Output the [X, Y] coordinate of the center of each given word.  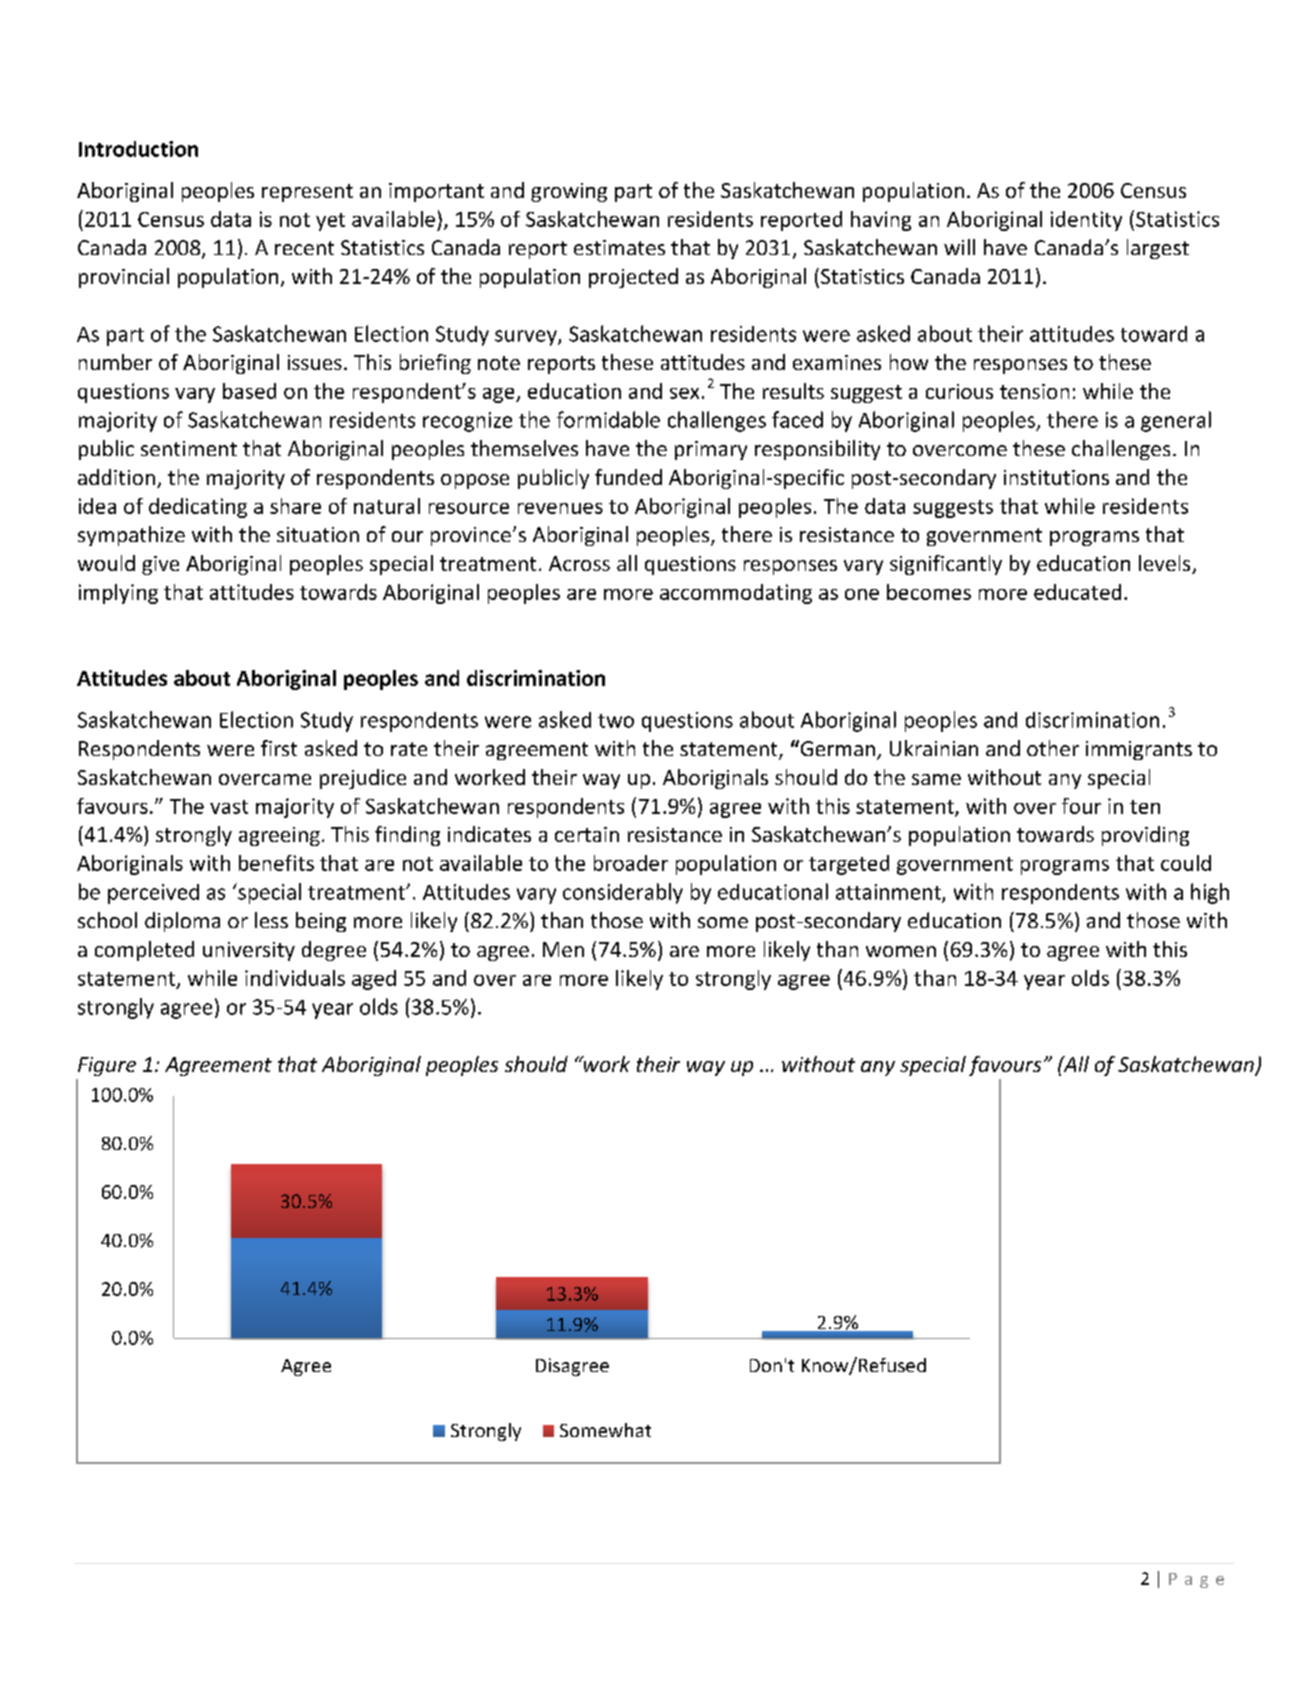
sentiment [189, 448]
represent [307, 193]
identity [1086, 221]
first [279, 748]
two [616, 721]
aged [374, 980]
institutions [1056, 477]
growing [569, 192]
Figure [107, 1066]
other [1053, 748]
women [901, 951]
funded [628, 477]
